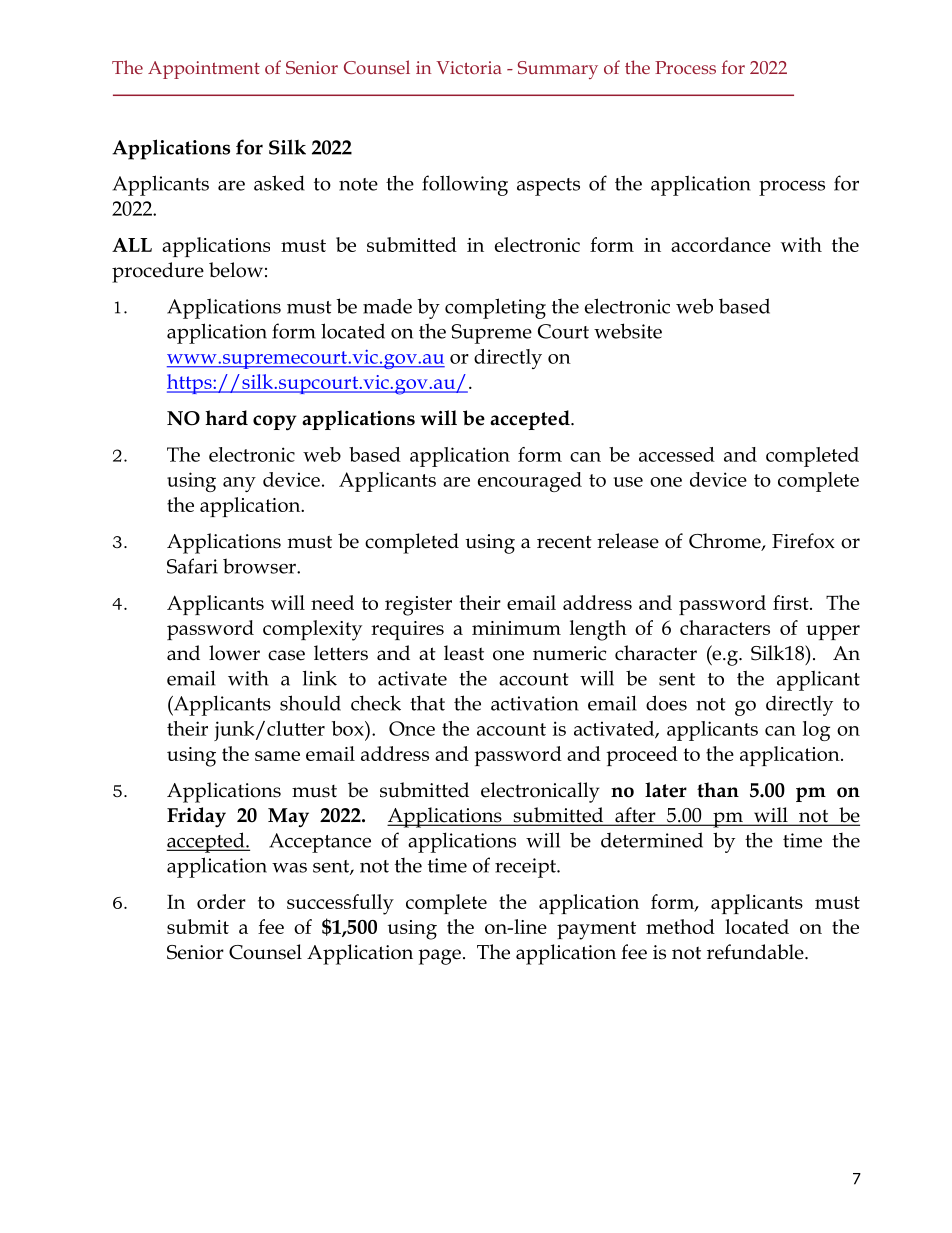 The width and height of the screenshot is (952, 1233). Describe the element at coordinates (516, 628) in the screenshot. I see `minimum` at that location.
